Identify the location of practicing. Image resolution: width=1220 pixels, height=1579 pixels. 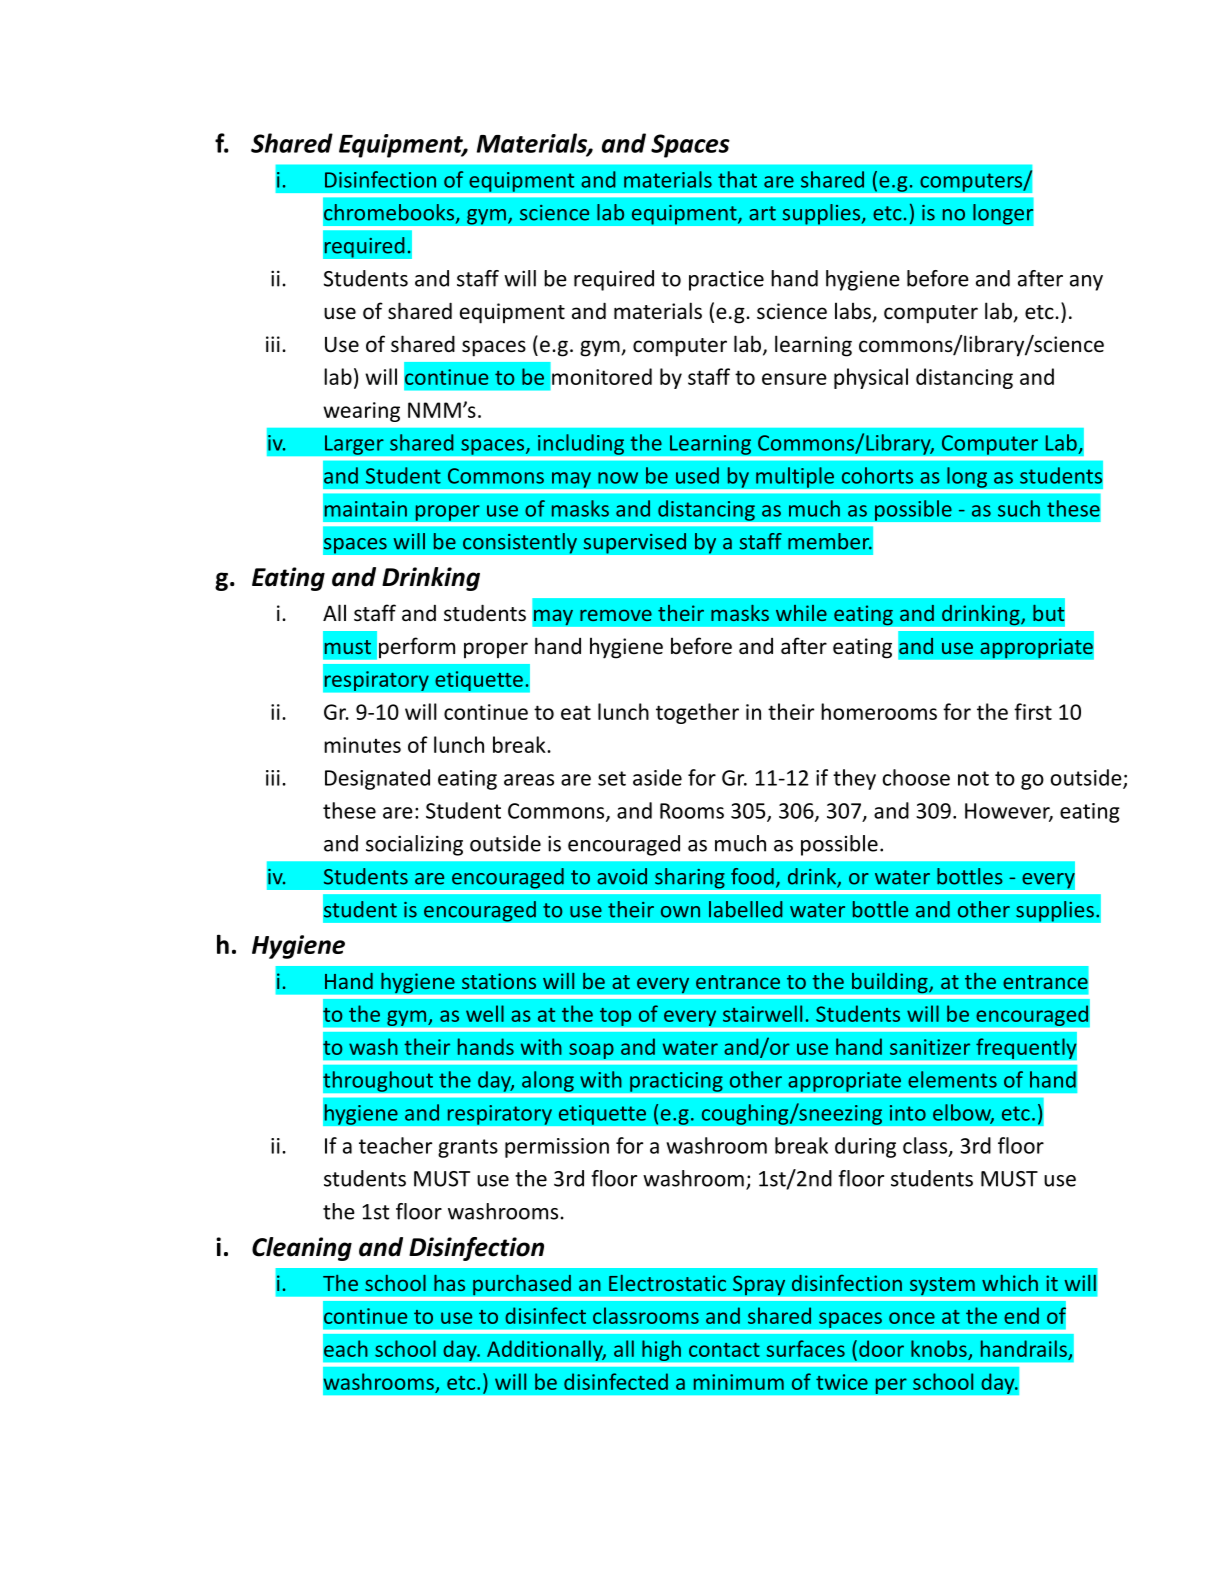
(676, 1082).
